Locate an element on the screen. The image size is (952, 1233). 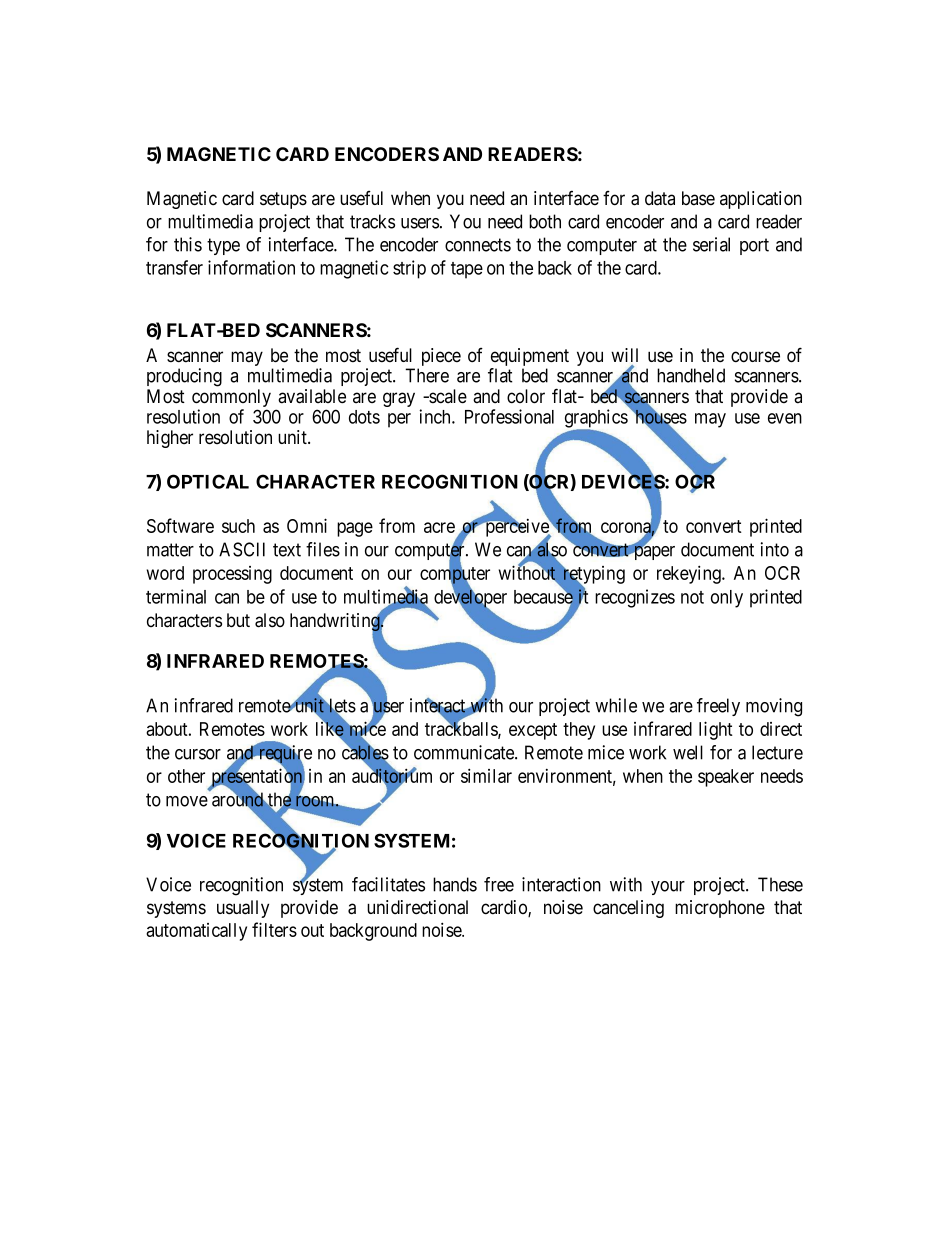
processing is located at coordinates (232, 575).
